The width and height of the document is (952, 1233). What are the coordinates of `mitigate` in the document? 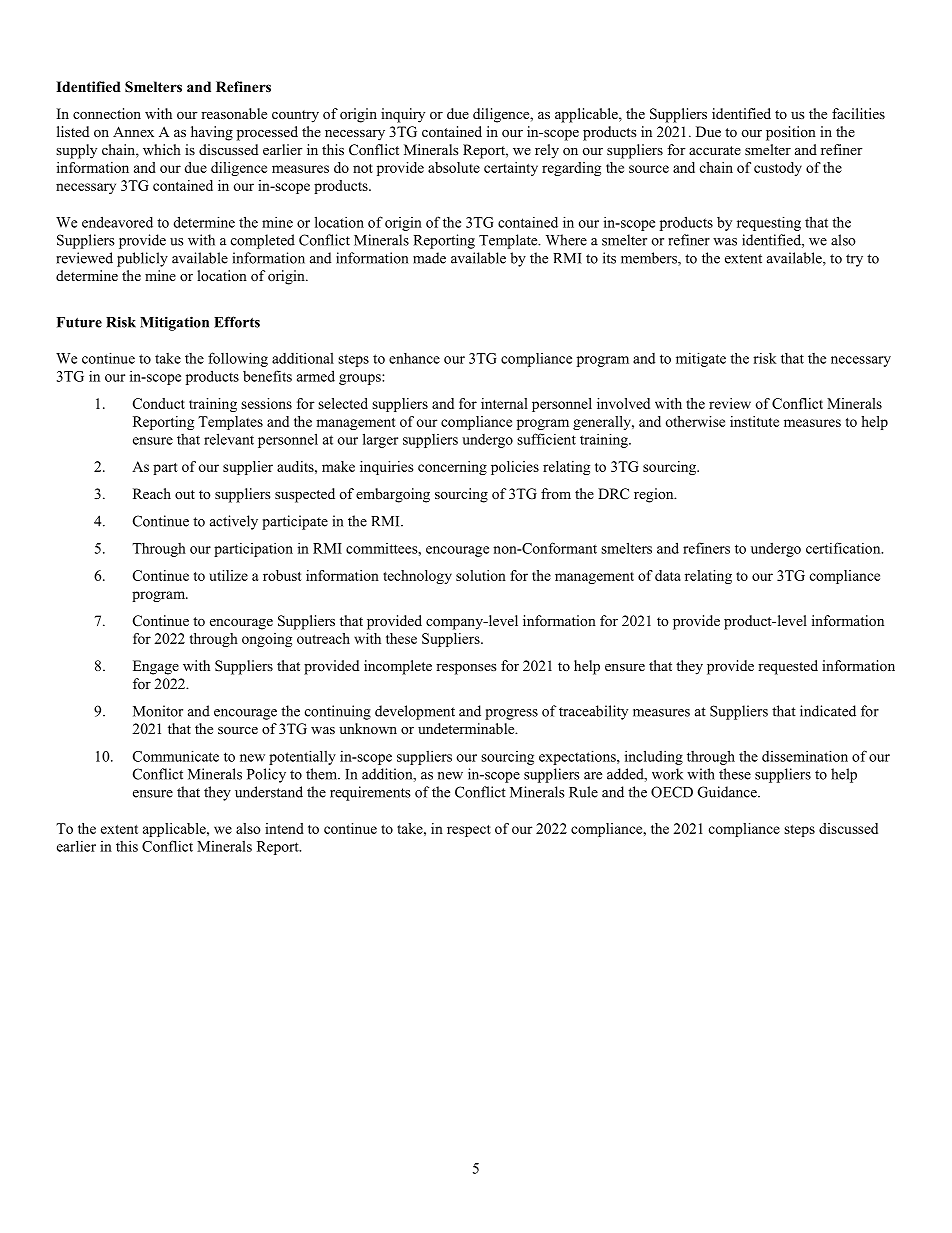 It's located at (701, 359).
